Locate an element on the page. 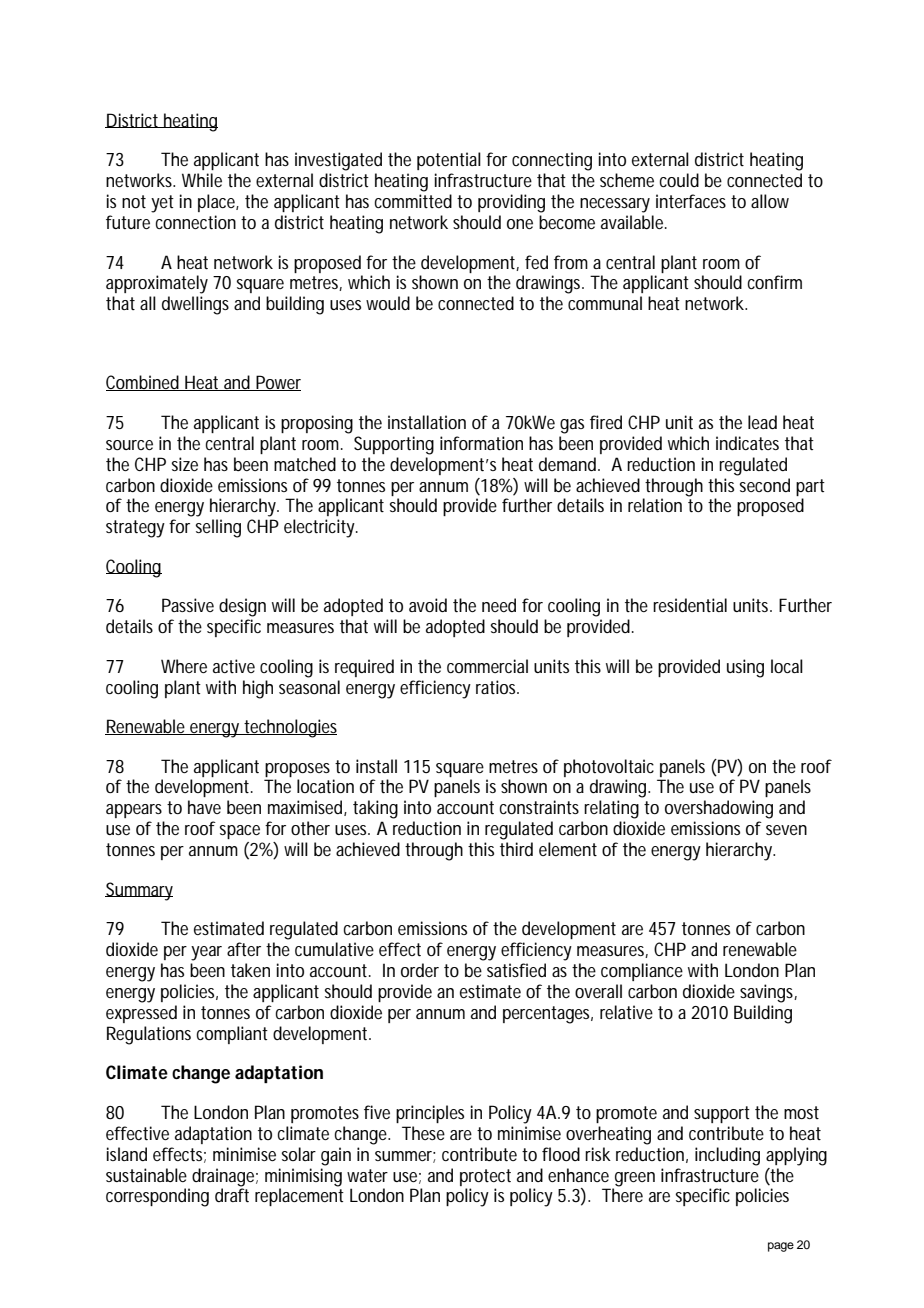 This page has width=924, height=1308. savings is located at coordinates (768, 993).
